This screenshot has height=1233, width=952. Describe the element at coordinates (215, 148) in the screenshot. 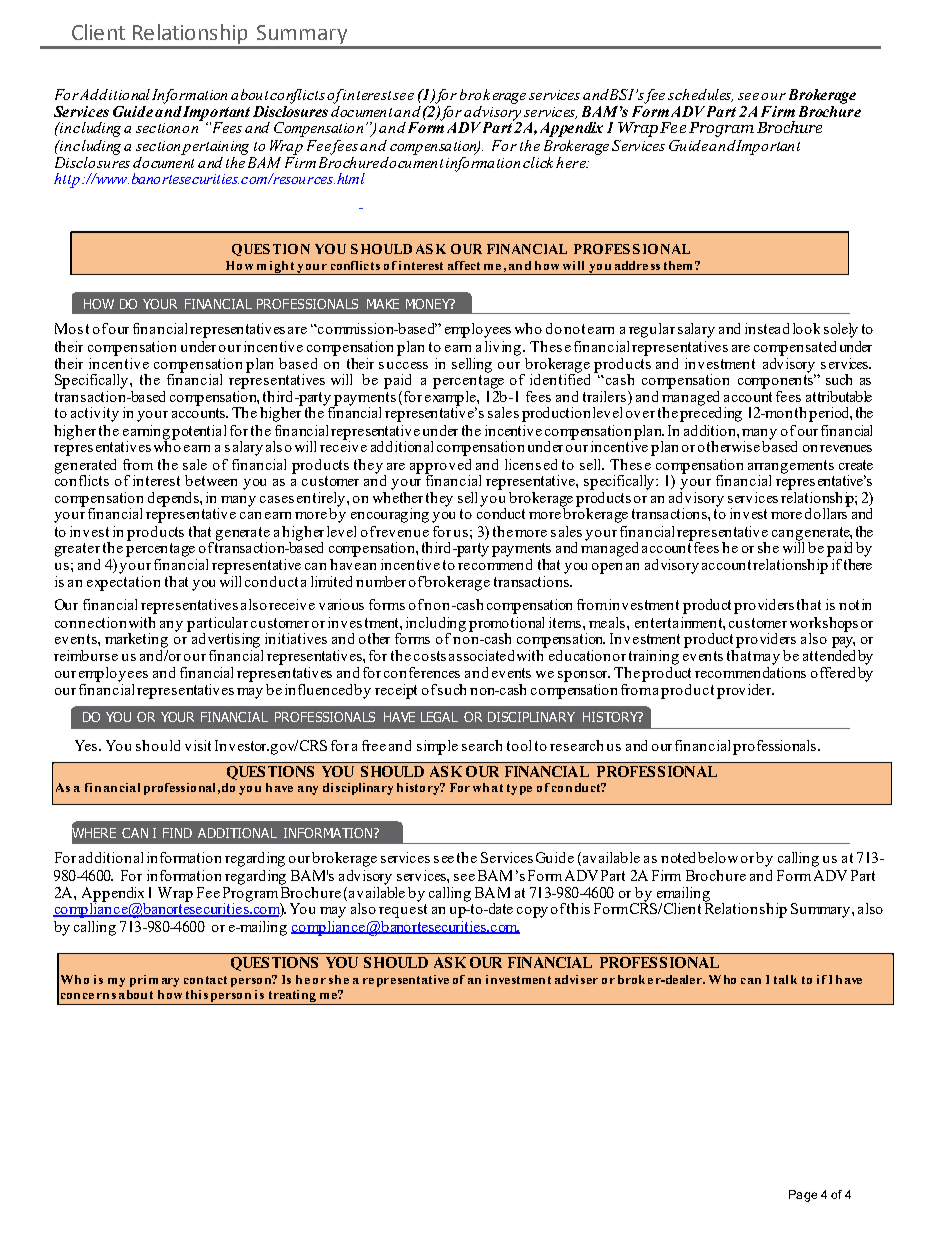

I see `pertaining` at that location.
